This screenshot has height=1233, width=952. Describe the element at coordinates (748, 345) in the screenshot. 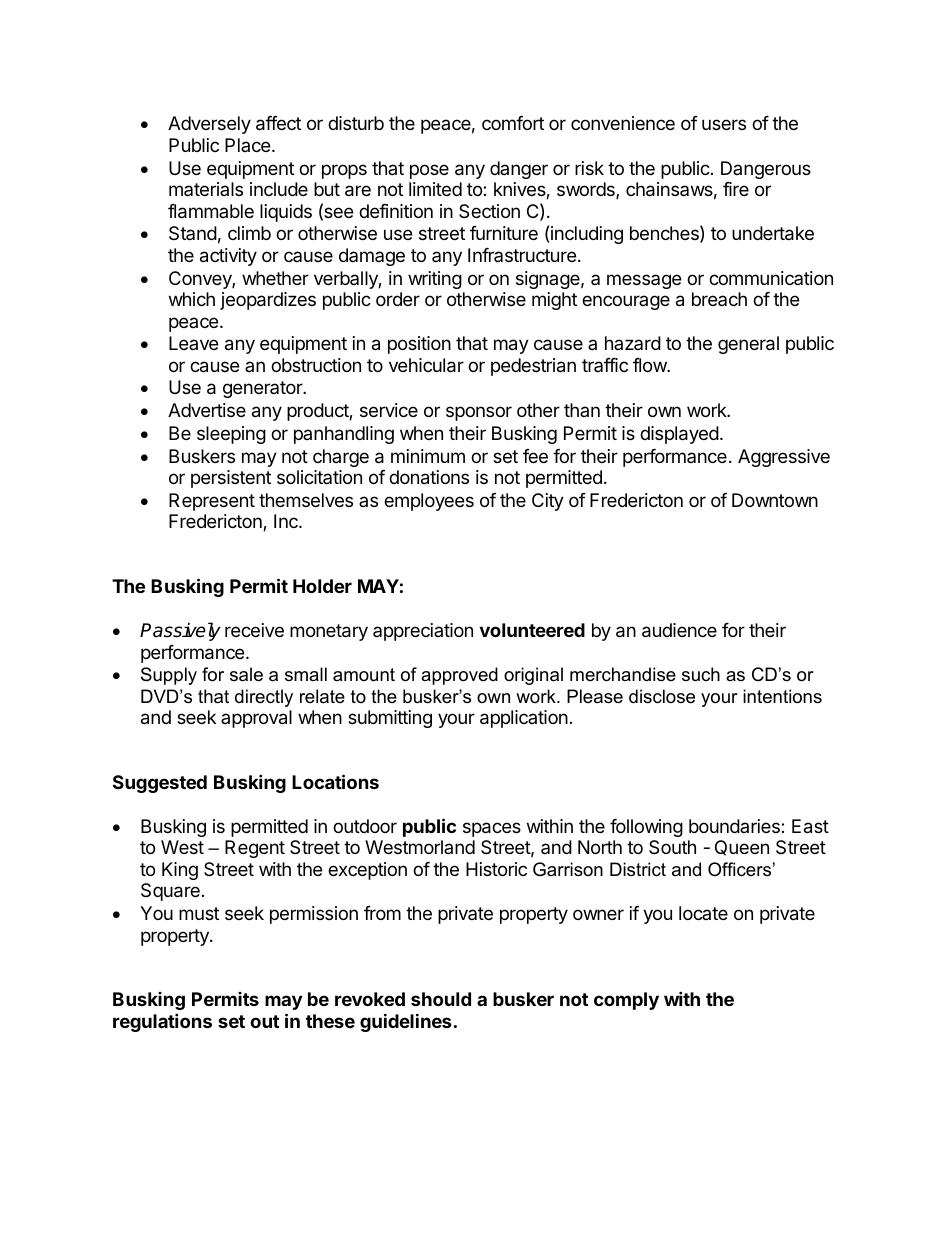

I see `general` at that location.
